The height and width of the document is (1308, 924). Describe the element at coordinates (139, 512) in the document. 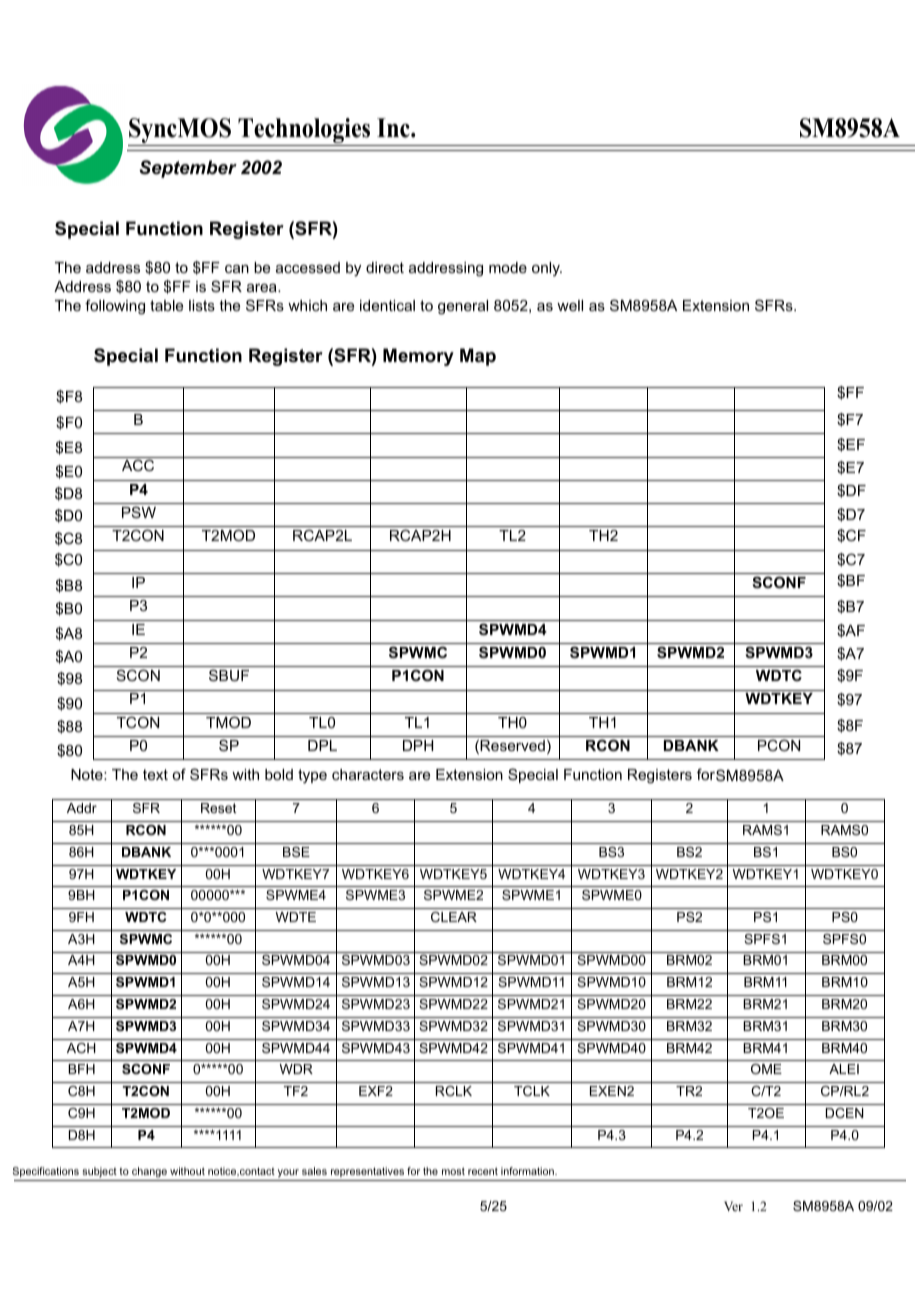

I see `PSW` at that location.
